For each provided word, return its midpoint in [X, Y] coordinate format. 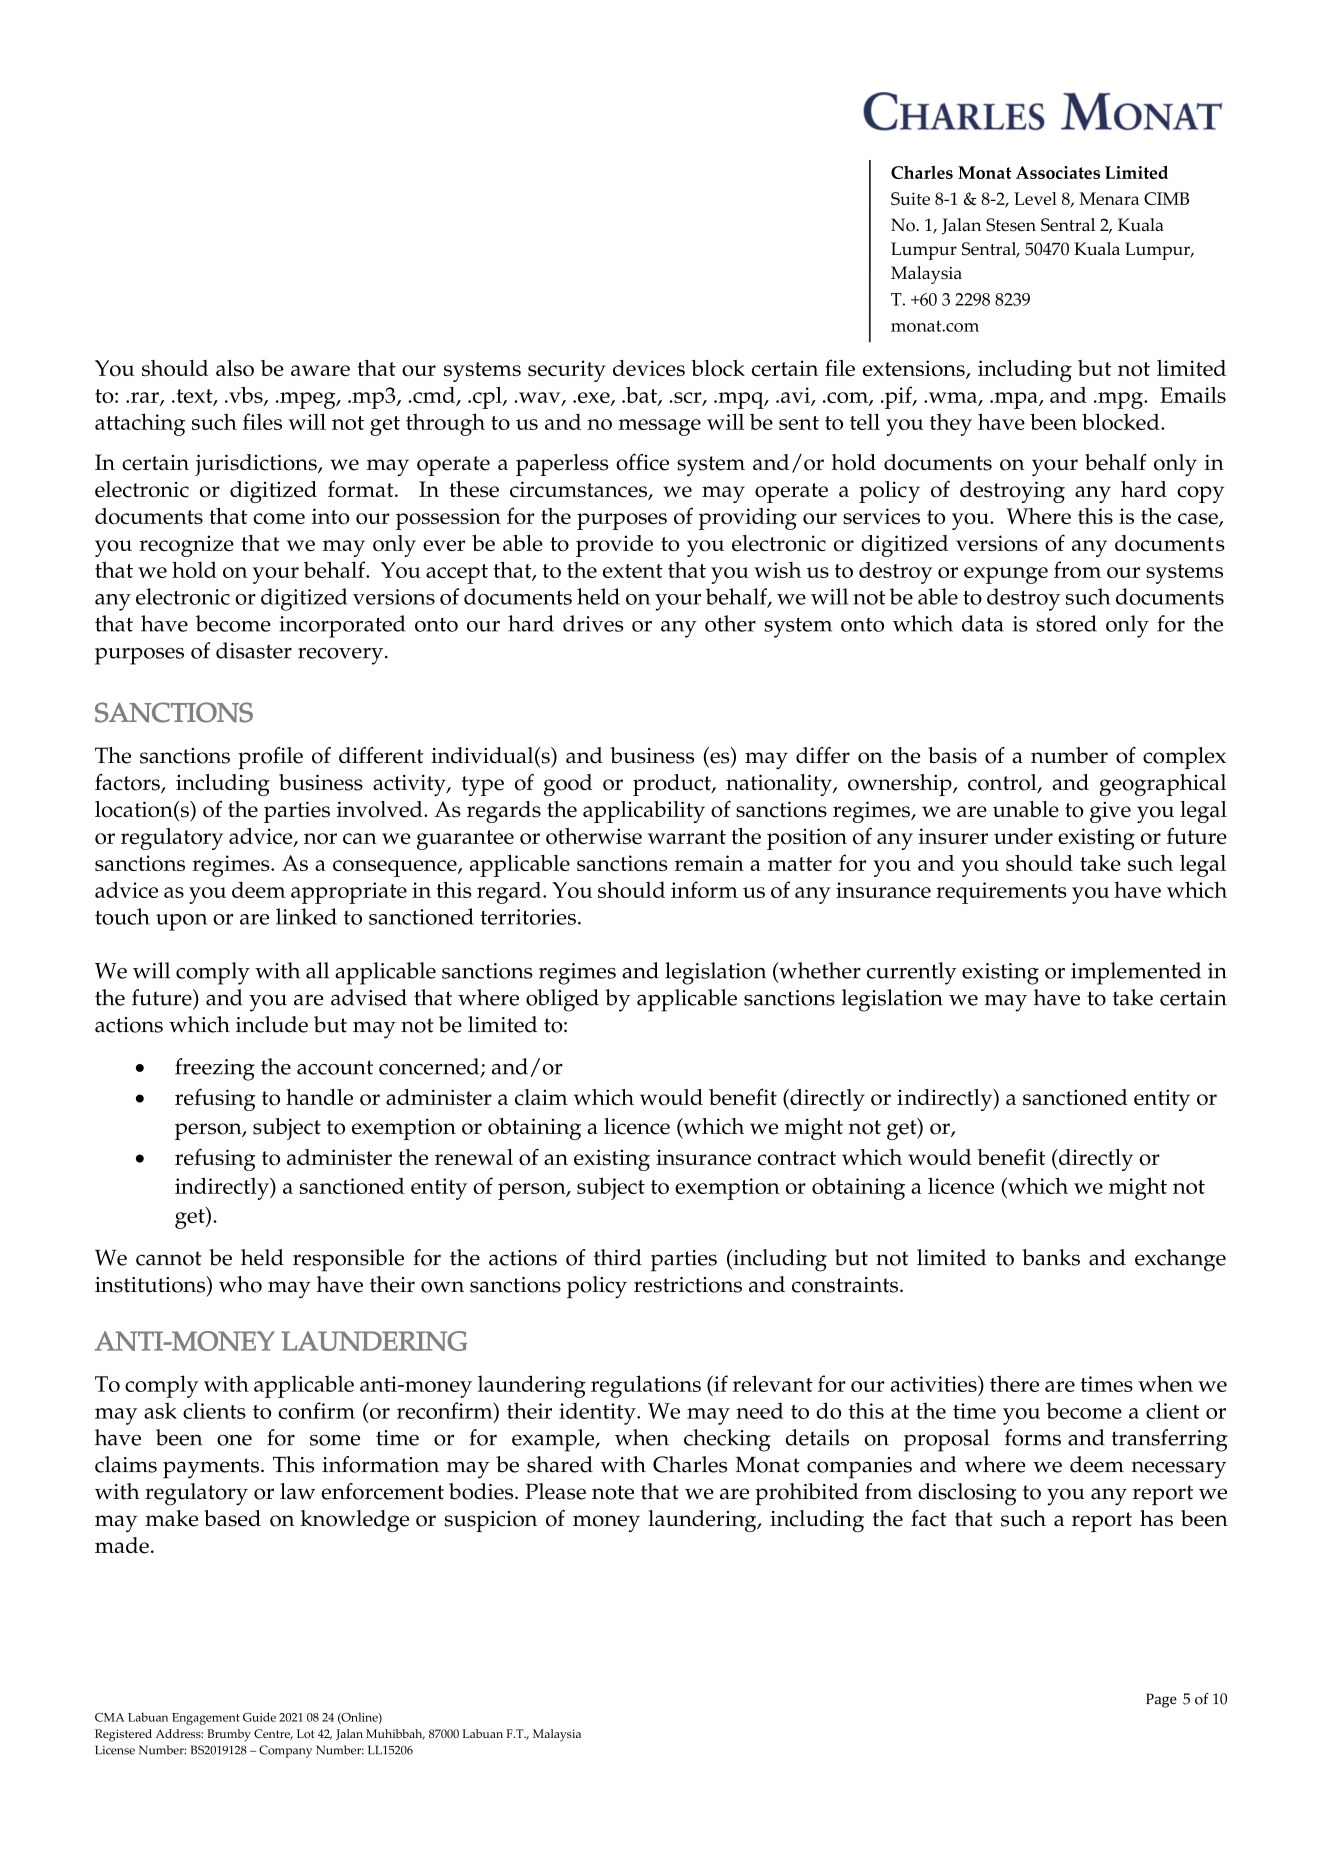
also [235, 368]
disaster [254, 650]
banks [1051, 1257]
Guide [259, 1717]
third [618, 1257]
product [673, 785]
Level [1035, 198]
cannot [168, 1258]
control [1003, 783]
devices [649, 368]
